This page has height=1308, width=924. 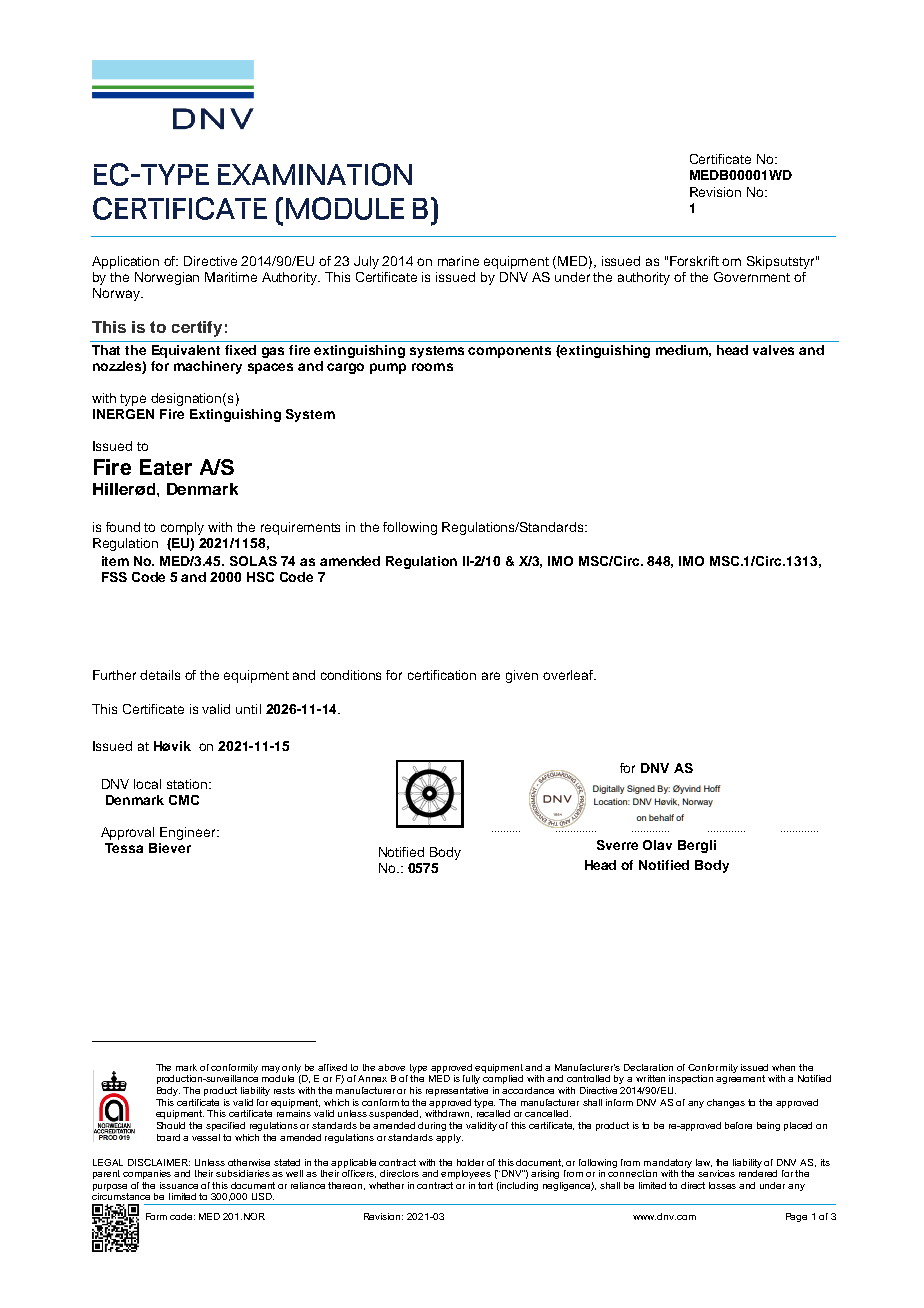 What do you see at coordinates (471, 1079) in the page?
I see `fully` at bounding box center [471, 1079].
